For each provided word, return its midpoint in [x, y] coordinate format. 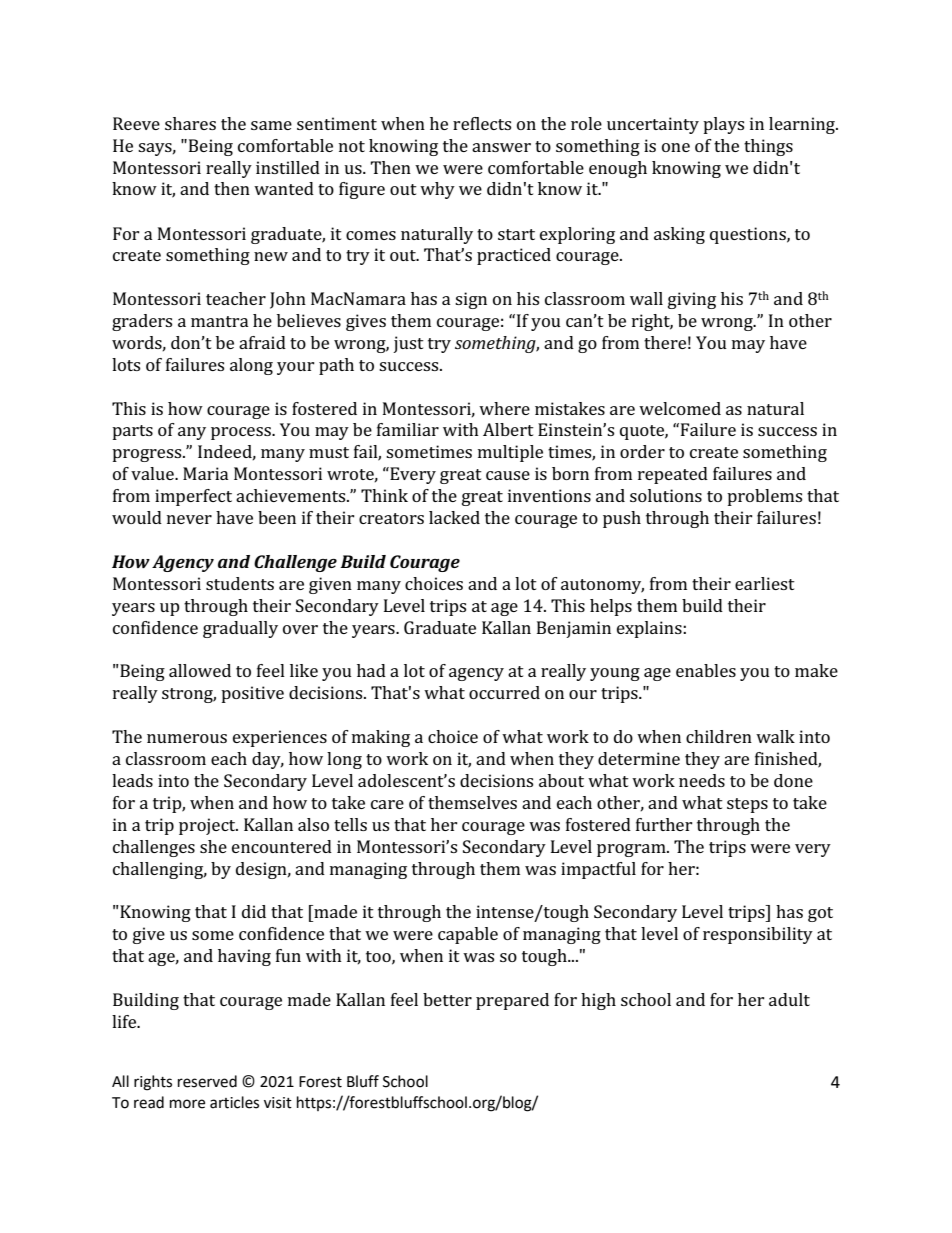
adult [789, 999]
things [768, 147]
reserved [207, 1081]
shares [190, 123]
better [447, 999]
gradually [240, 629]
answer [501, 147]
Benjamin [574, 629]
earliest [765, 583]
